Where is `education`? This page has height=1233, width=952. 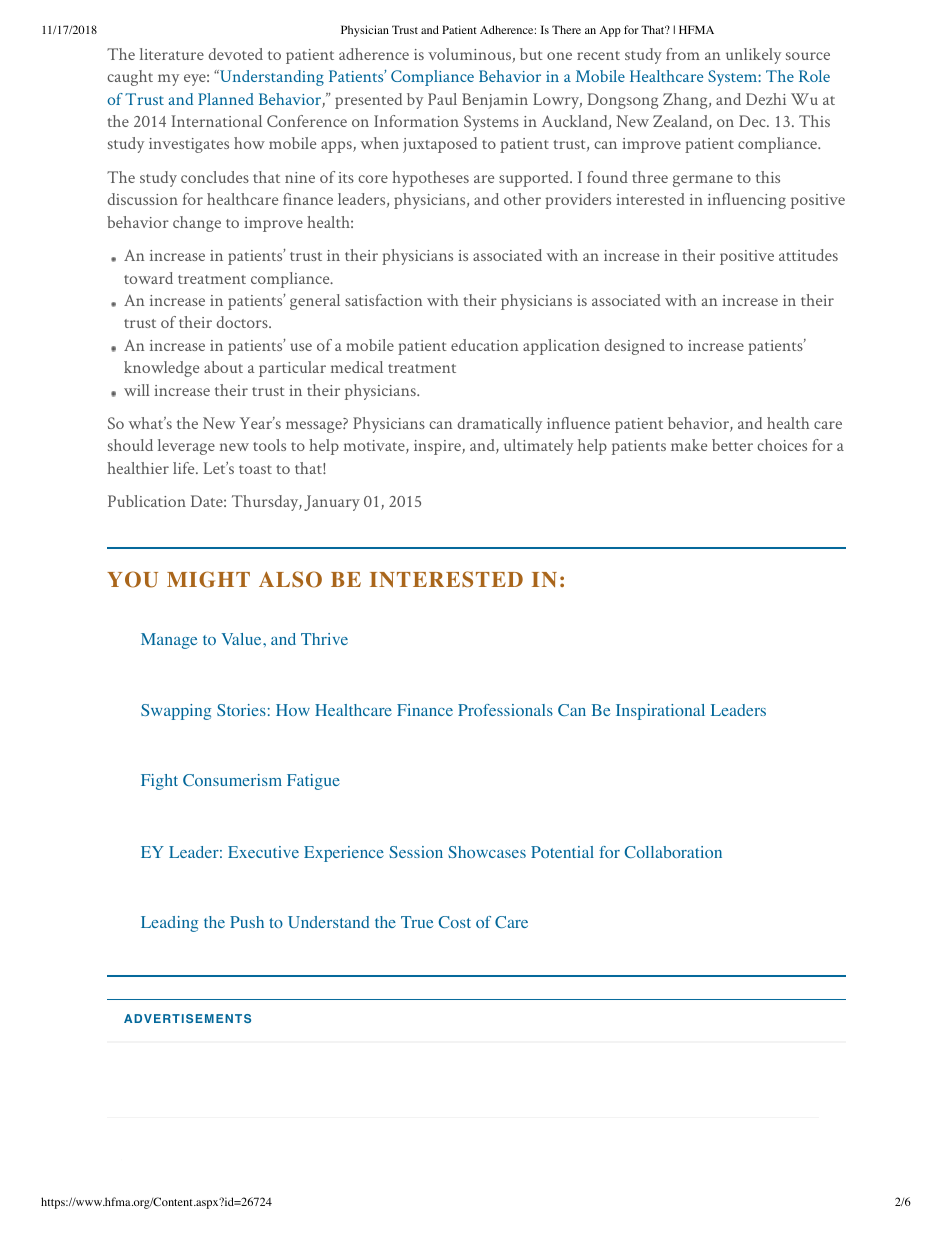
education is located at coordinates (484, 345).
